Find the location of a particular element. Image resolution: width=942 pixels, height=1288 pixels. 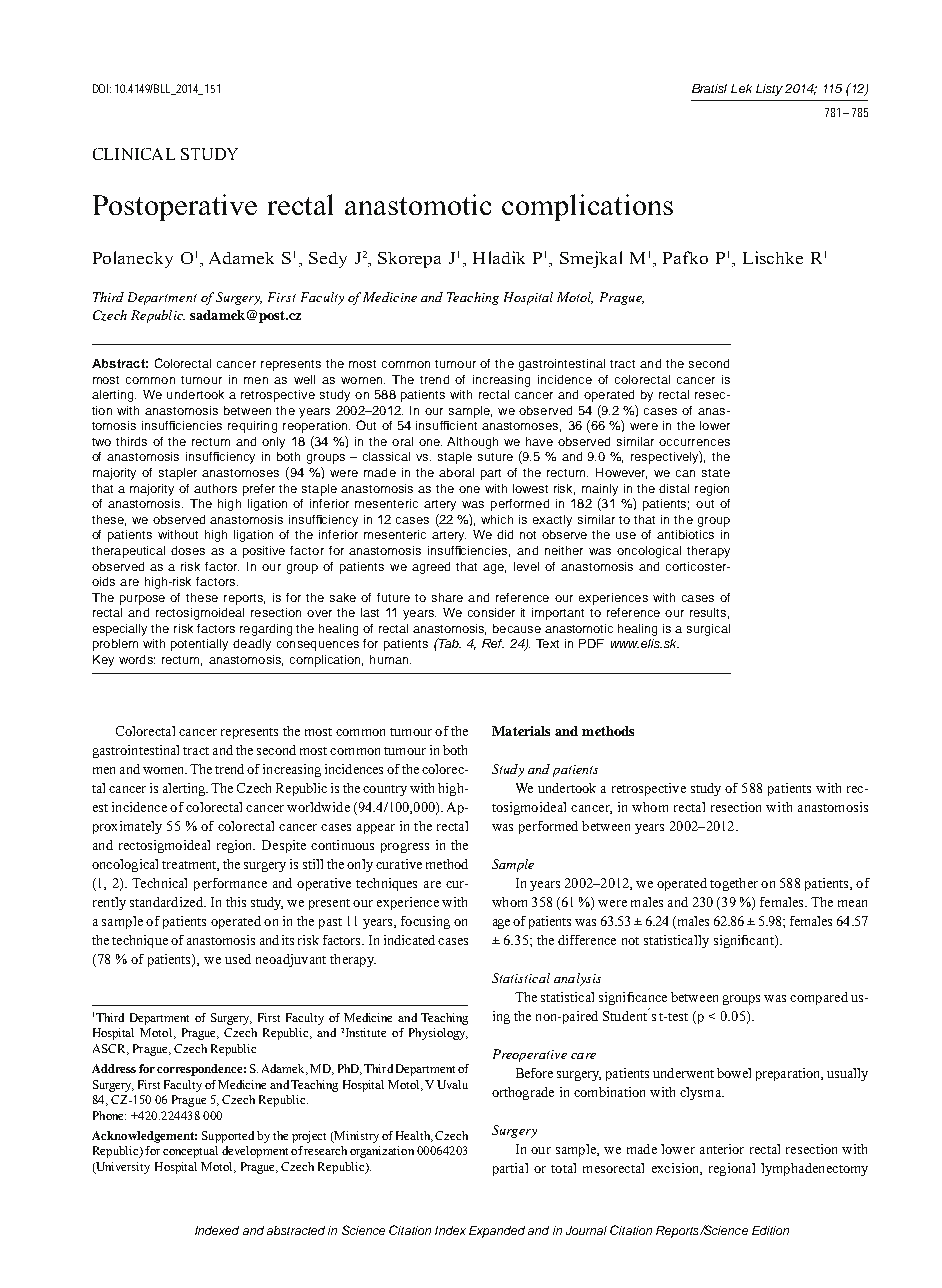

cient is located at coordinates (463, 425).
